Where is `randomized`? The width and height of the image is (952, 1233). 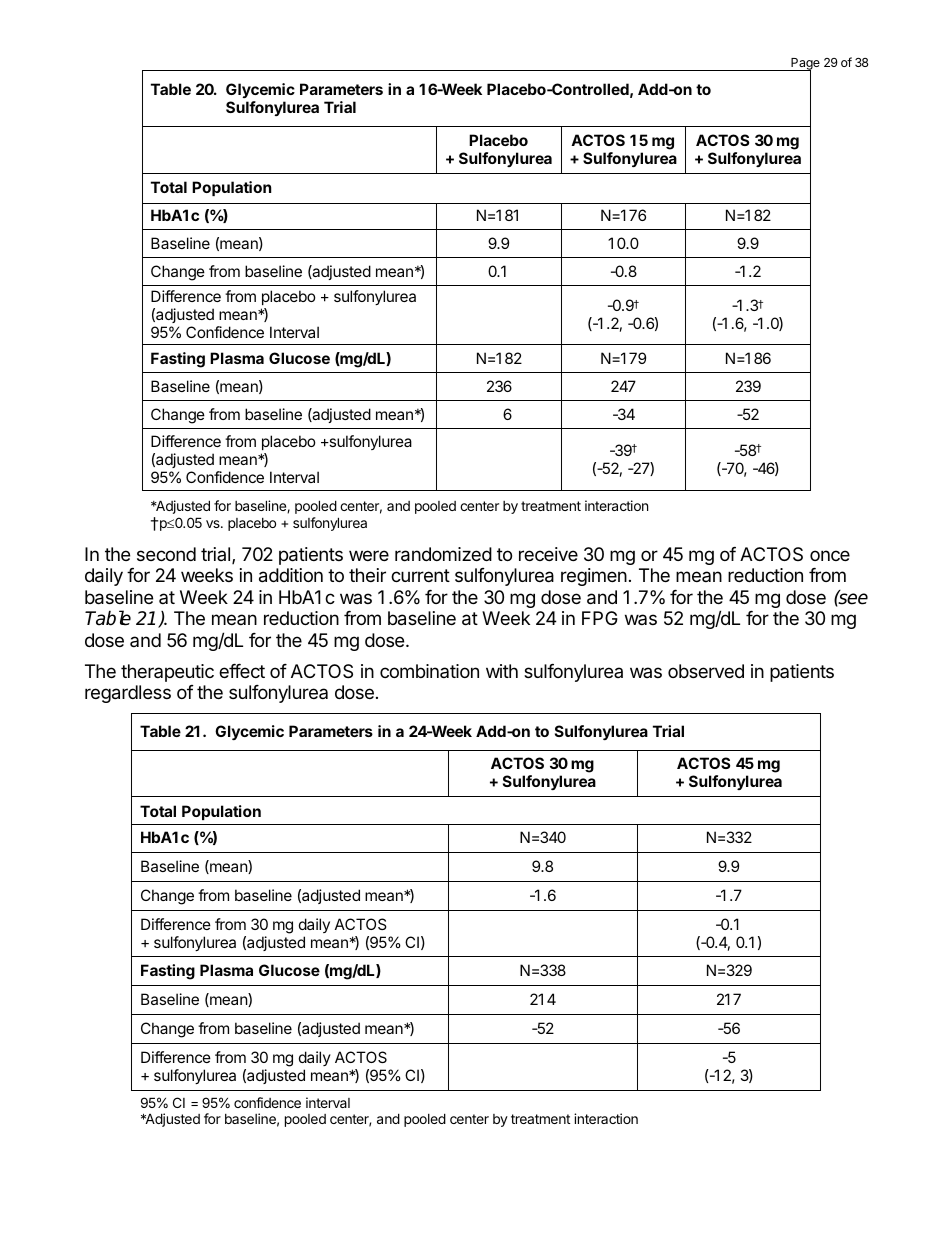 randomized is located at coordinates (443, 554).
